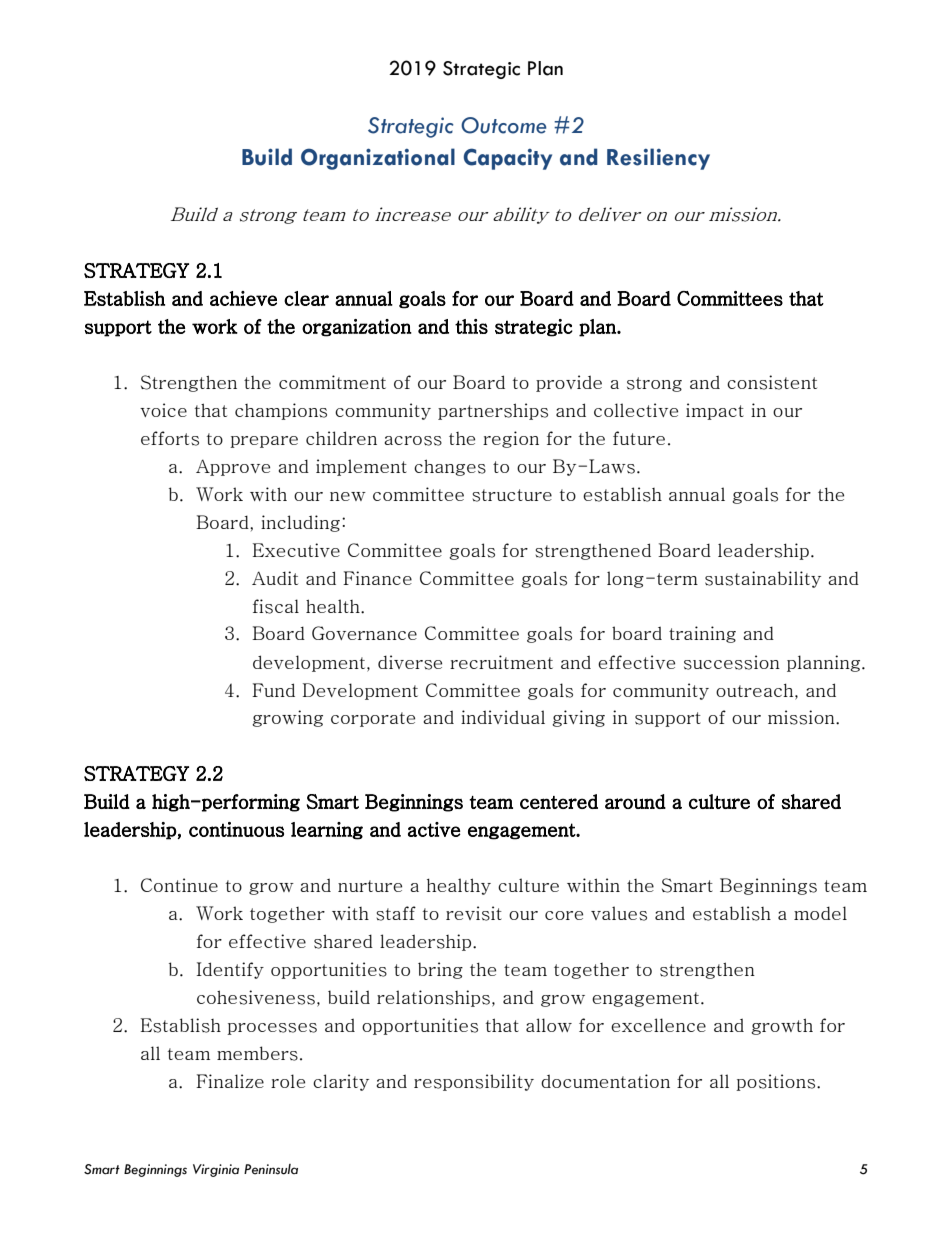  I want to click on Resiliency, so click(658, 159).
